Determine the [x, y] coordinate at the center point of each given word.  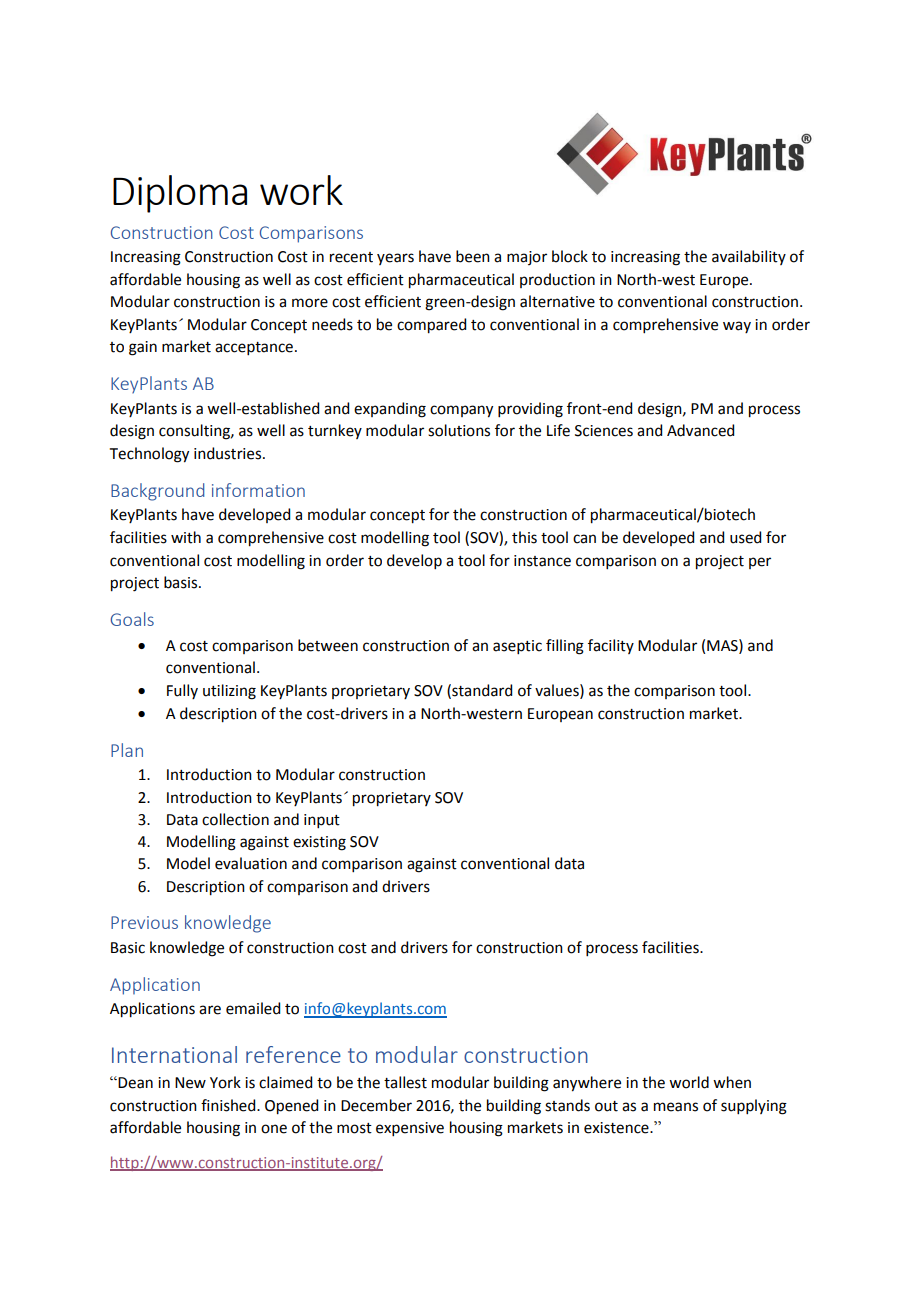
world [689, 1082]
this [524, 537]
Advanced [700, 430]
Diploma [180, 194]
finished [229, 1105]
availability [749, 257]
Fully [182, 691]
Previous [144, 922]
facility [611, 646]
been [473, 256]
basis [182, 582]
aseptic [517, 647]
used [745, 537]
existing [319, 843]
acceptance [254, 348]
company [461, 411]
